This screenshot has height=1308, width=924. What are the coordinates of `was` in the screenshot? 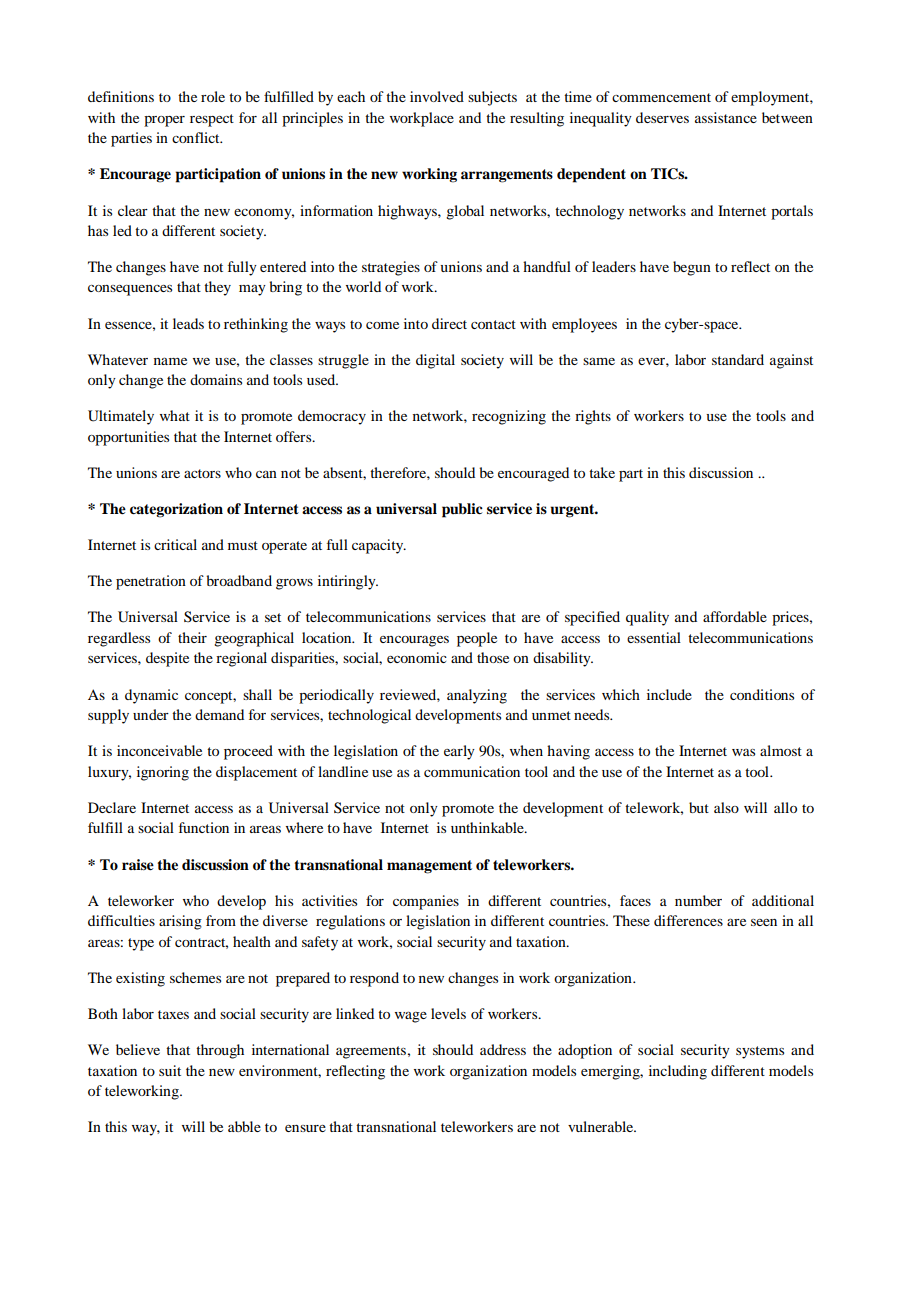 It's located at (743, 752).
